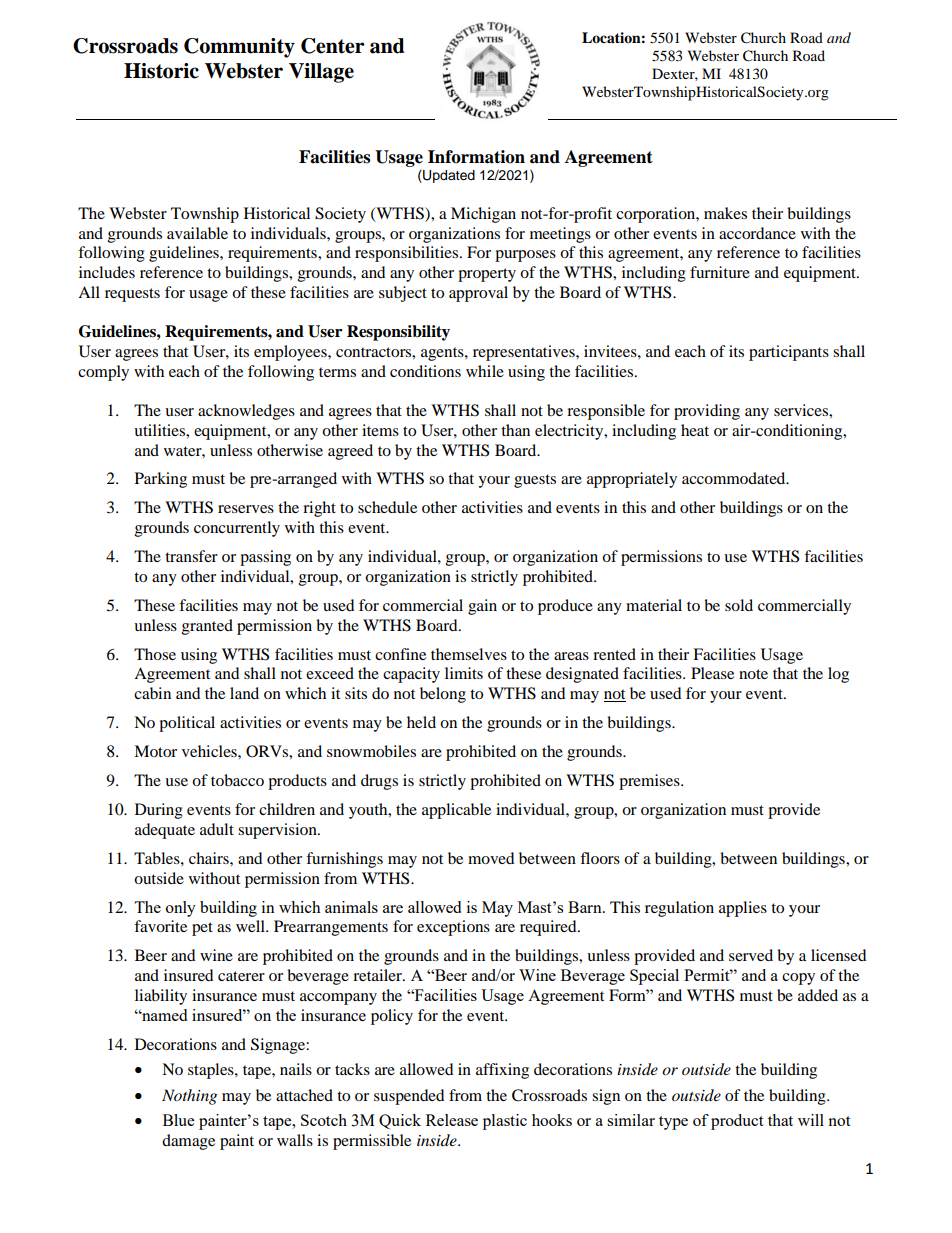  Describe the element at coordinates (246, 412) in the screenshot. I see `acknowledges` at that location.
